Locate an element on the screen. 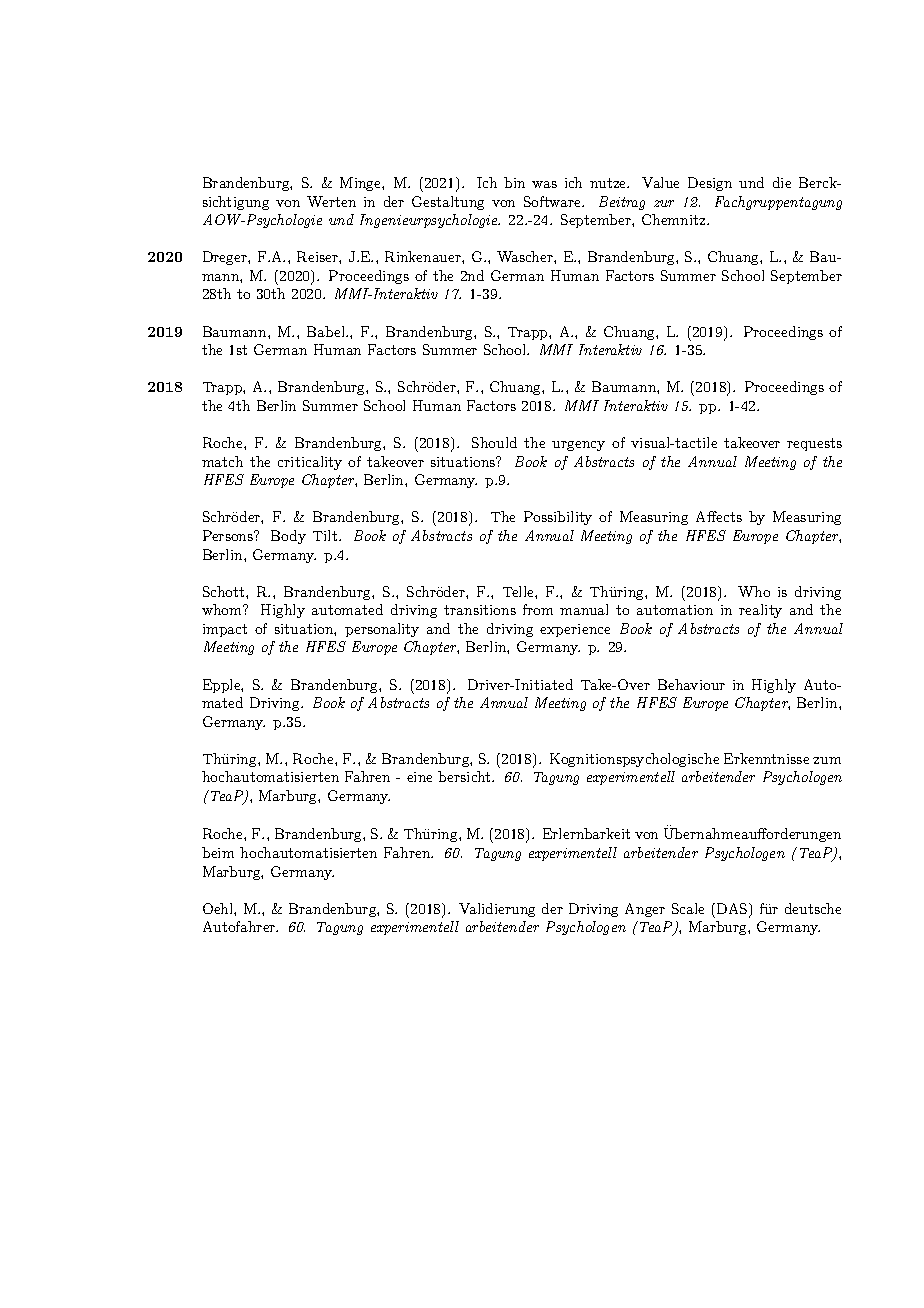  Anger is located at coordinates (645, 910).
